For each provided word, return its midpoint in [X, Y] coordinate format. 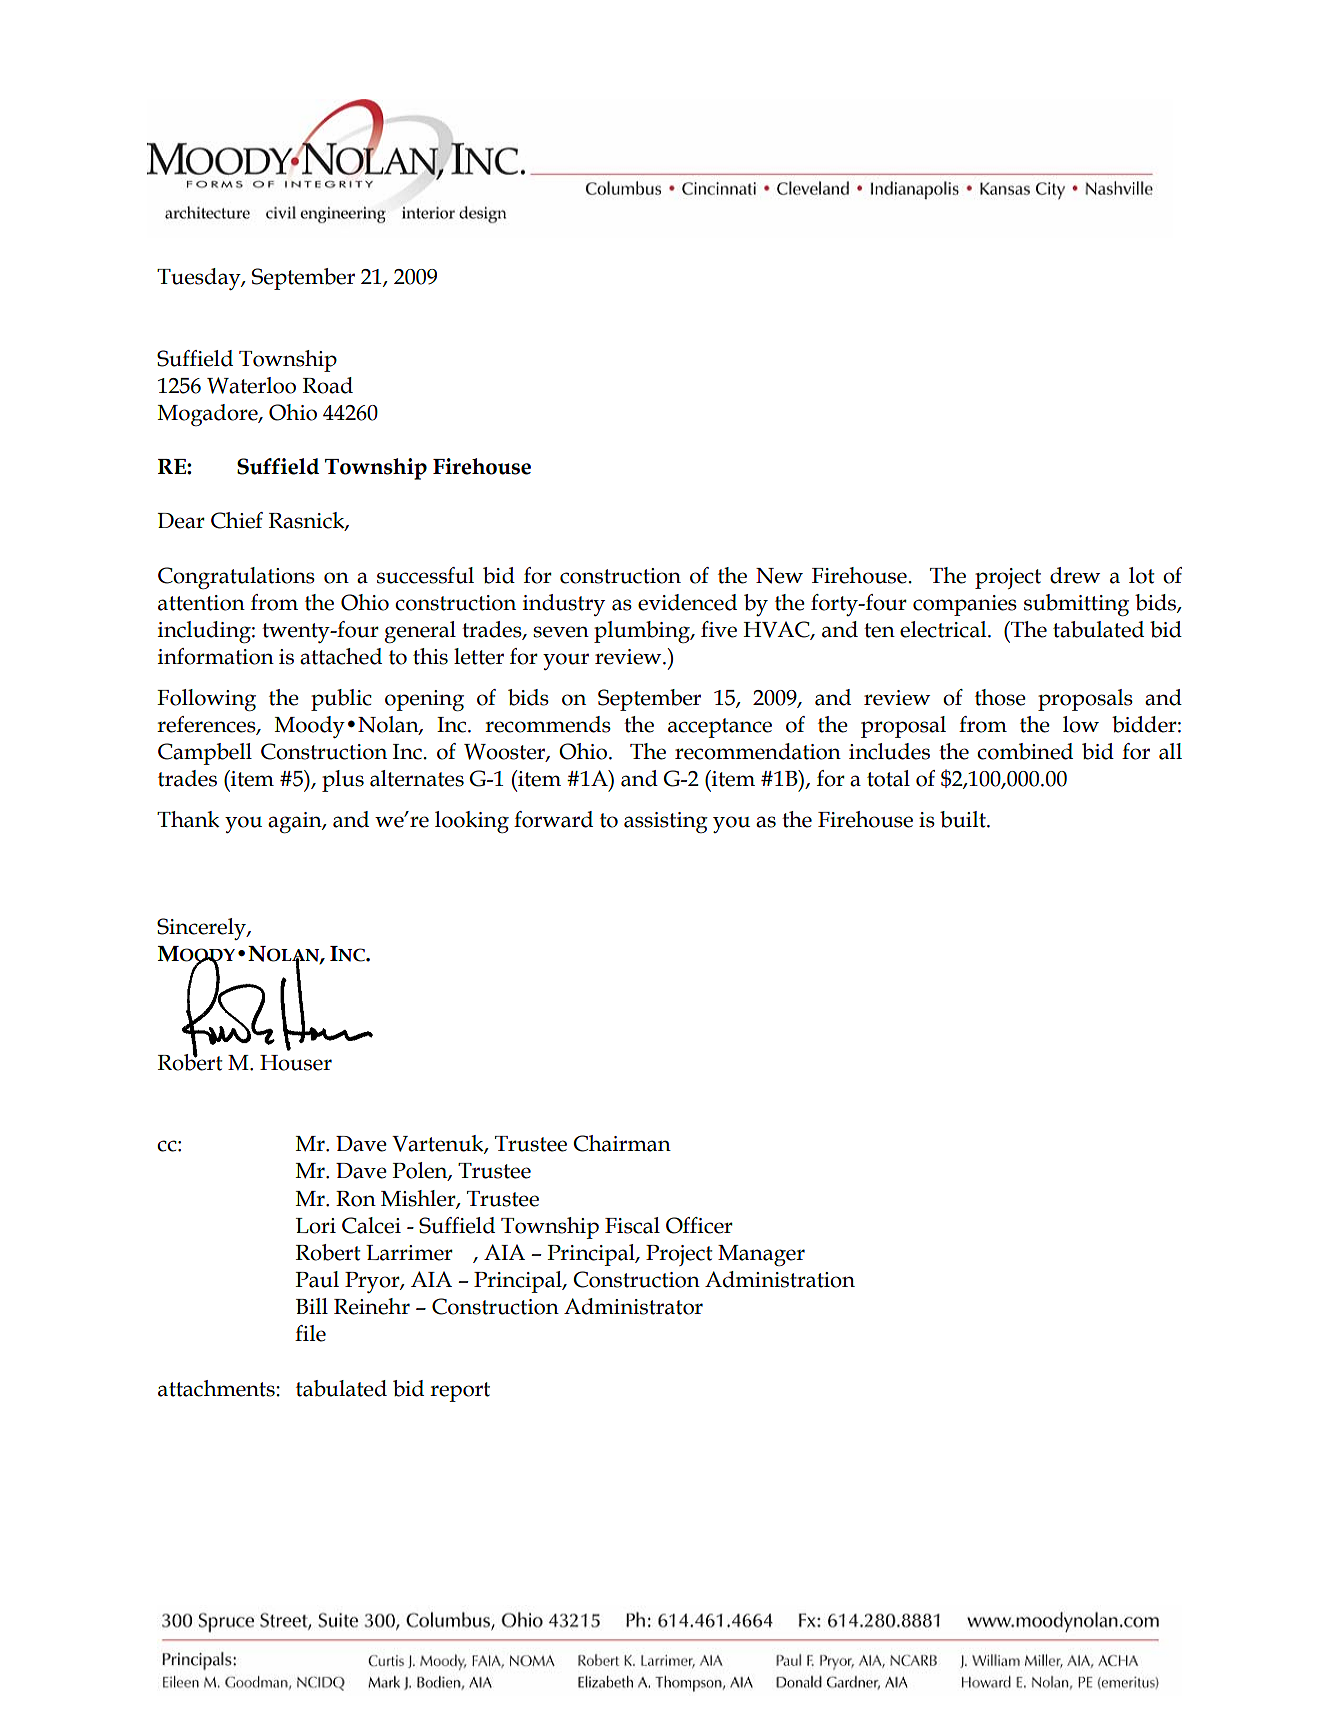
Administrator [633, 1306]
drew [1075, 575]
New [779, 576]
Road [328, 385]
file [310, 1333]
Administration [780, 1279]
